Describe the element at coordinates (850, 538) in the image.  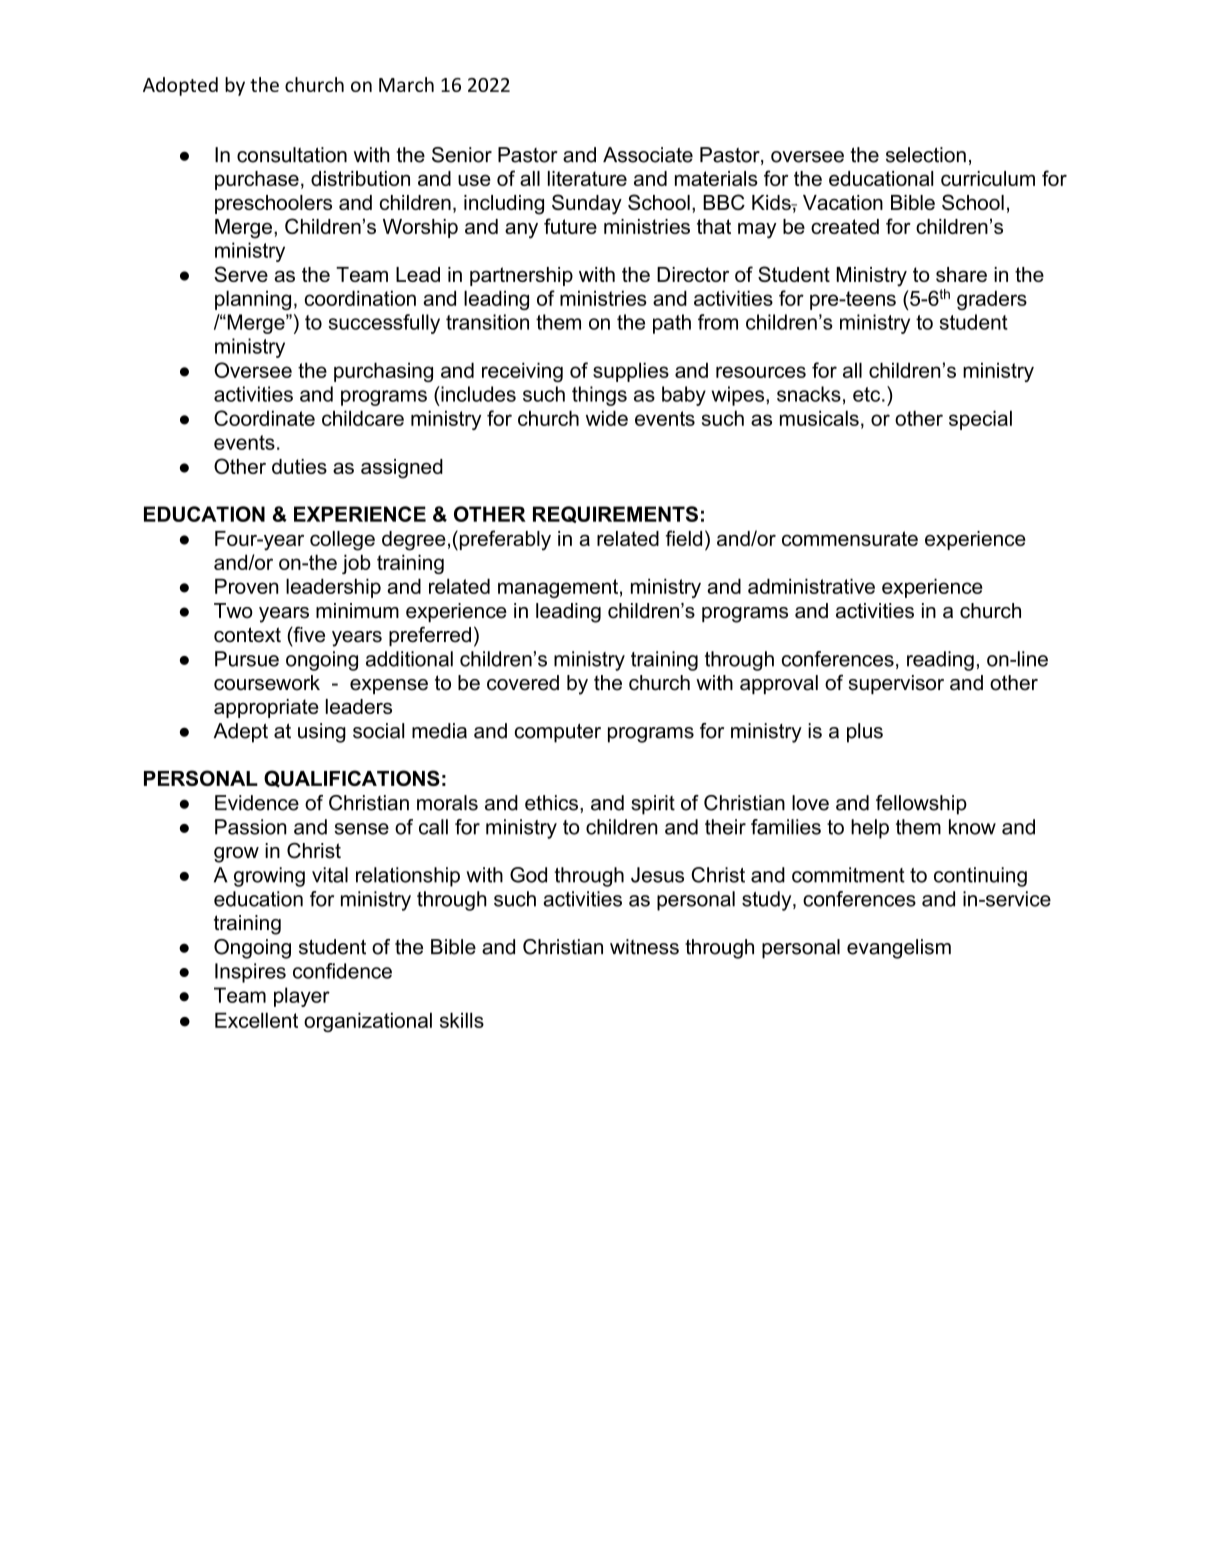
I see `commensurate` at that location.
